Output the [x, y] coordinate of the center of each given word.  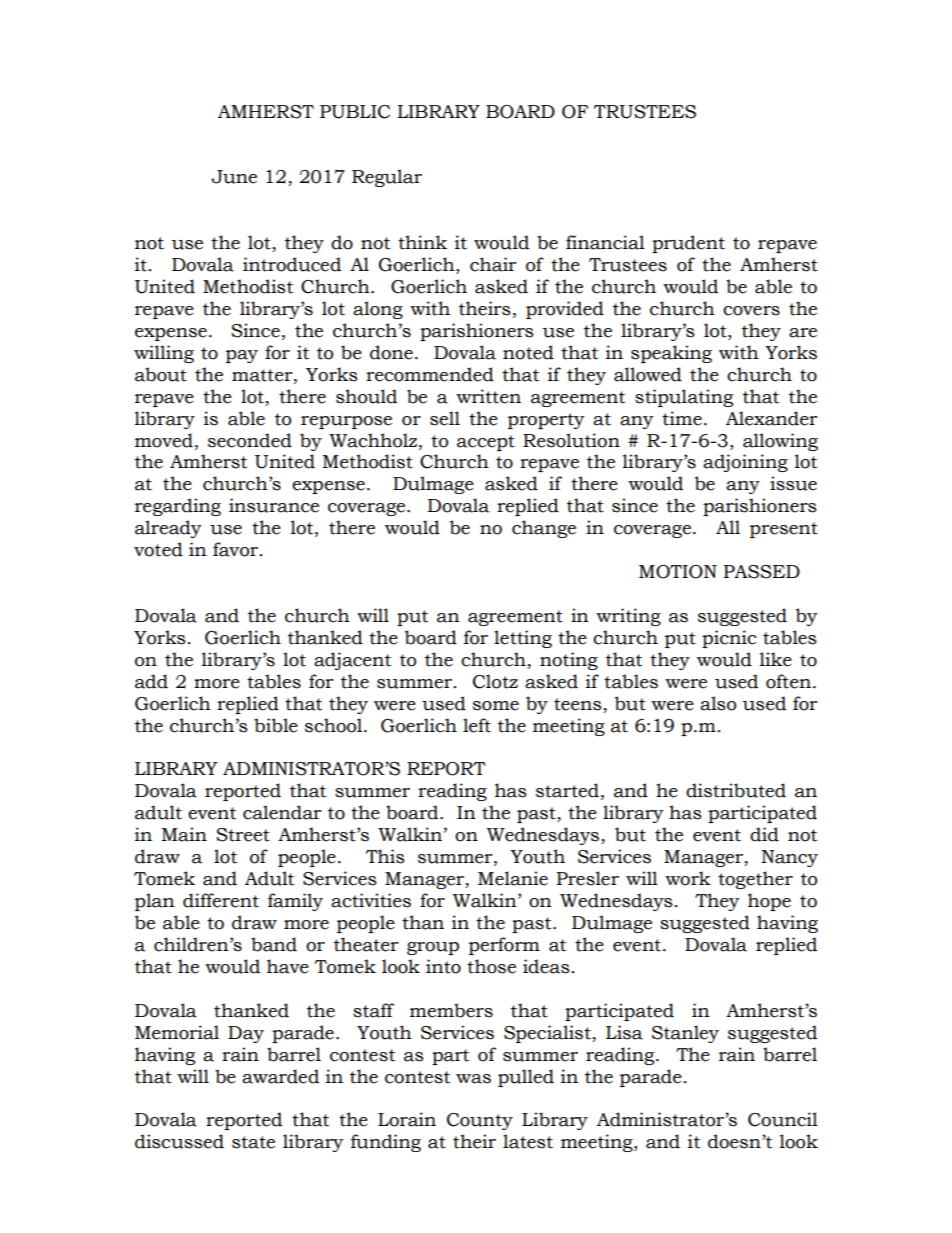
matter [263, 375]
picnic [729, 639]
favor [235, 549]
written [488, 396]
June [234, 177]
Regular [387, 178]
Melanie [513, 878]
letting [523, 639]
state [253, 1142]
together [755, 880]
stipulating [684, 398]
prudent [688, 244]
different [221, 900]
